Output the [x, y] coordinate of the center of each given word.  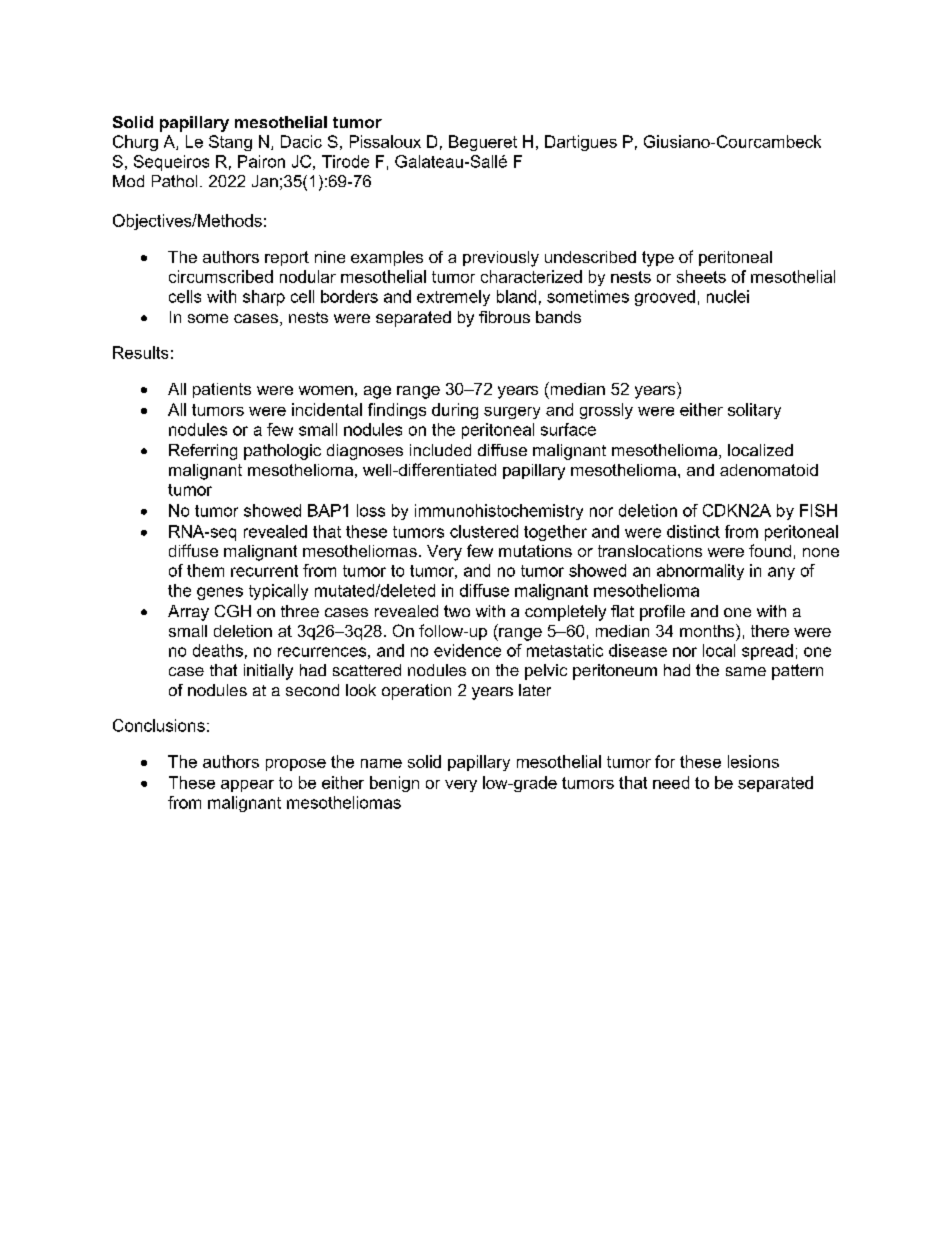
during [455, 411]
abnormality [700, 572]
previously [501, 259]
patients [222, 390]
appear [247, 786]
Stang [230, 143]
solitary [754, 411]
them [205, 570]
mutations [535, 551]
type [658, 259]
